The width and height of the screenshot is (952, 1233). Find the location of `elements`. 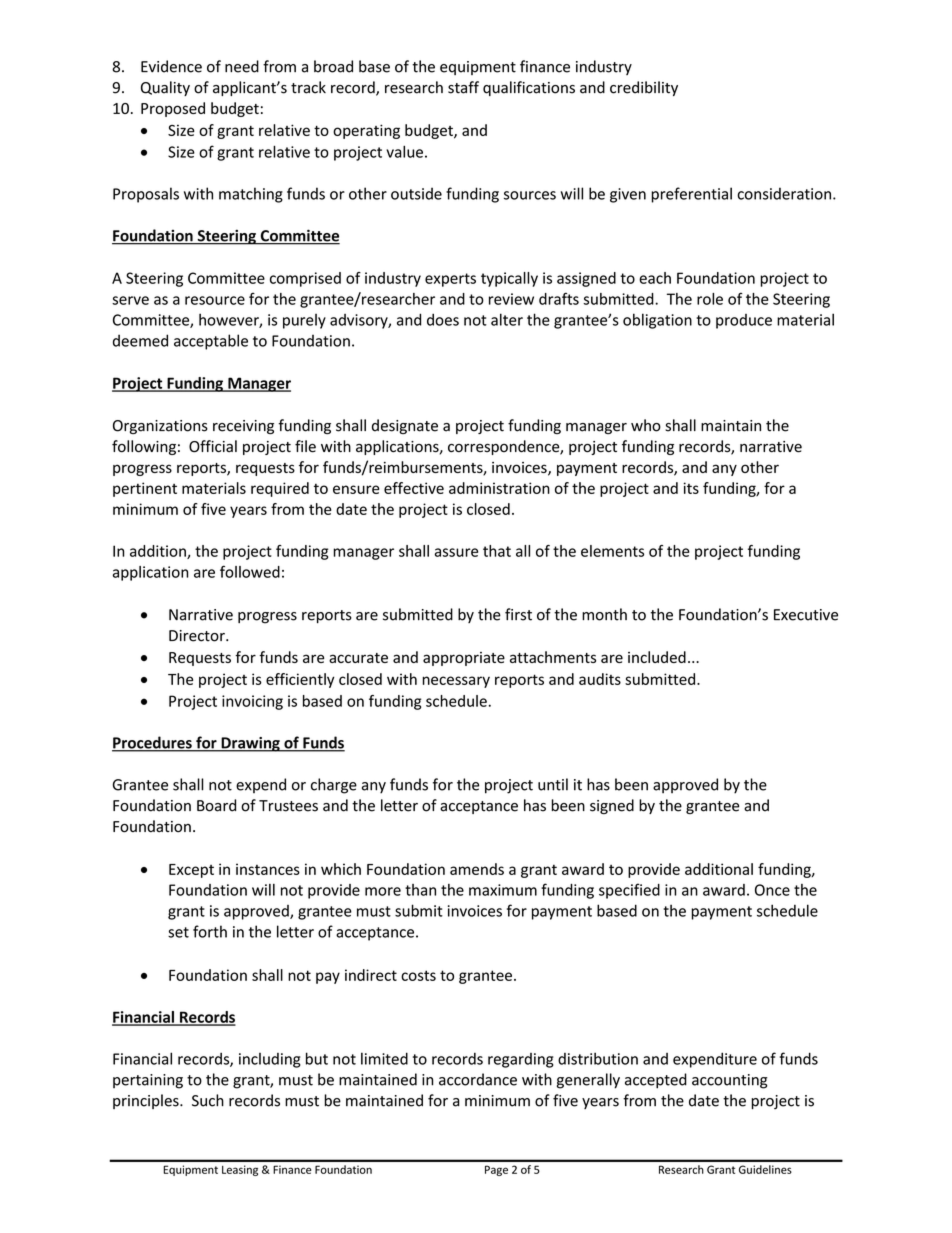

elements is located at coordinates (612, 551).
